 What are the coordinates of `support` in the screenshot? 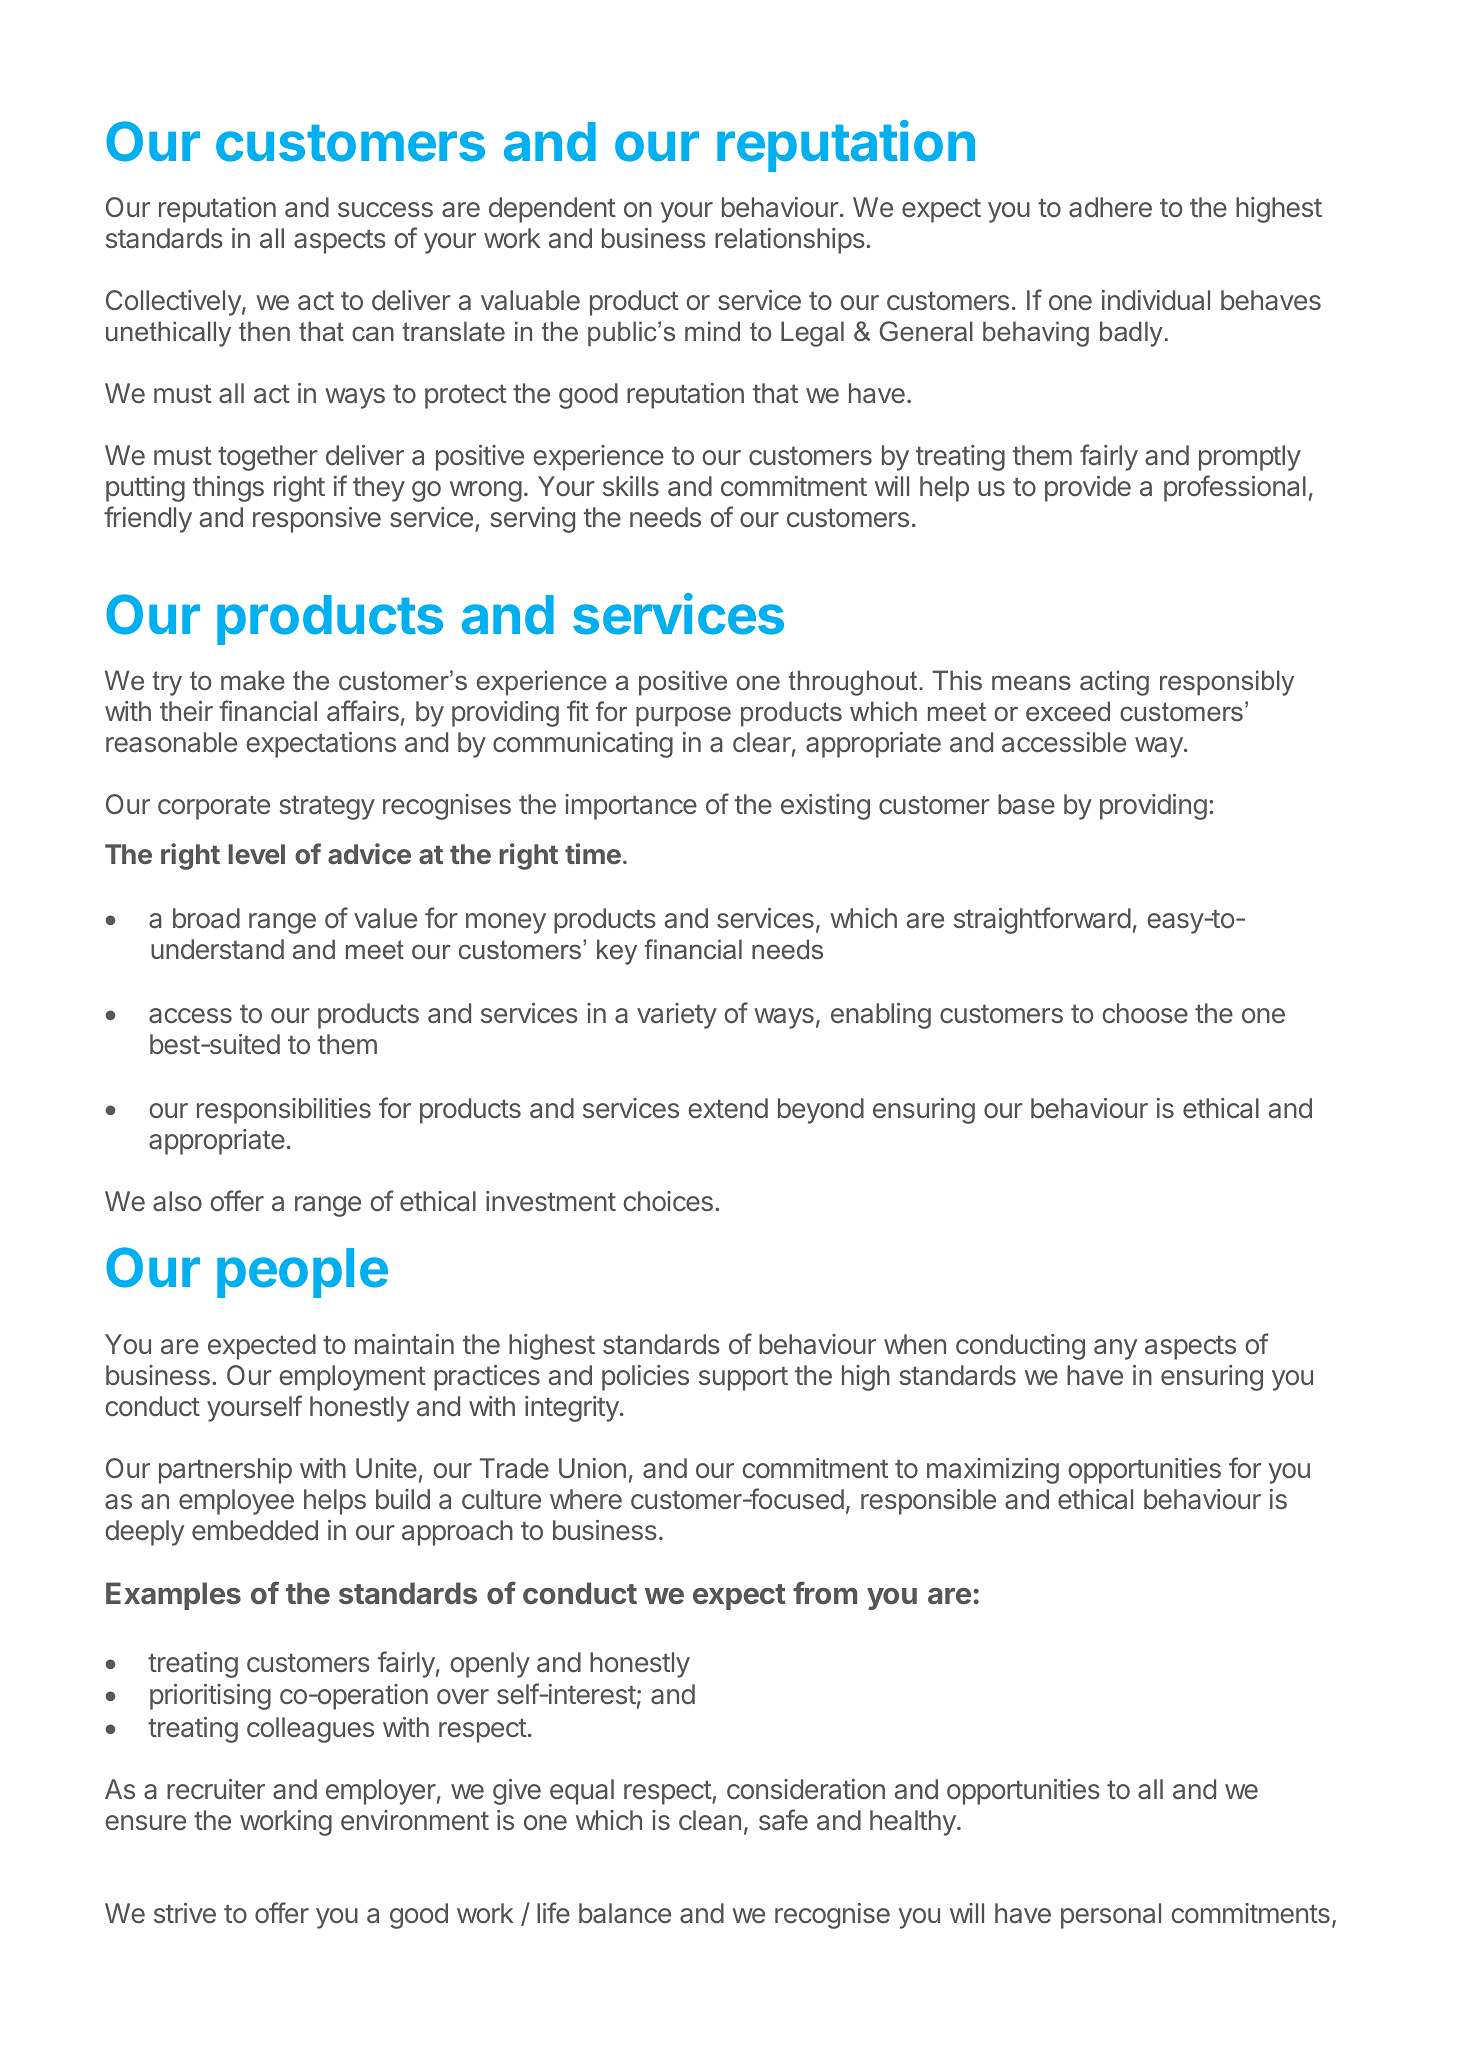 It's located at (743, 1379).
